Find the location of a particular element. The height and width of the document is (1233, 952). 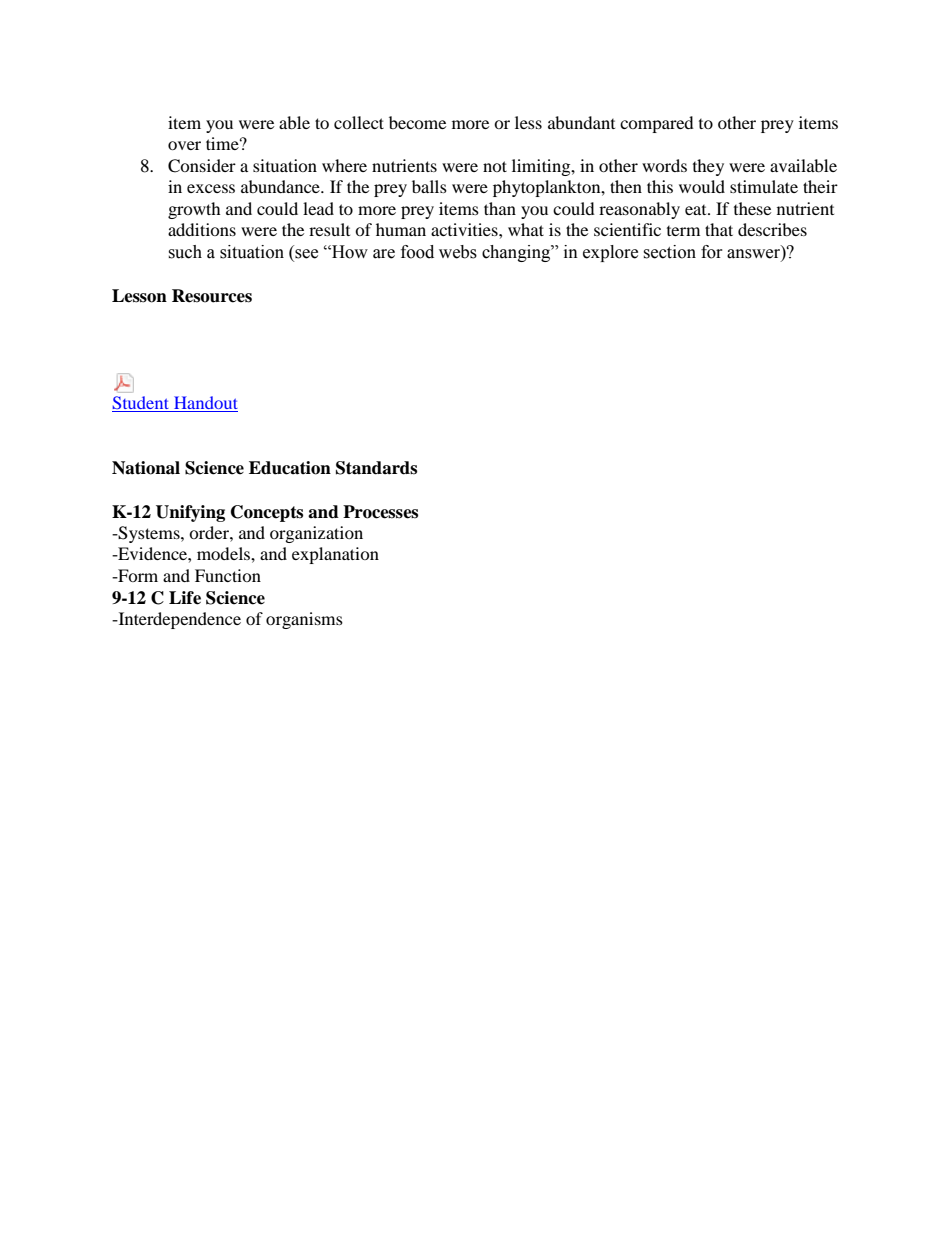

section is located at coordinates (669, 252).
